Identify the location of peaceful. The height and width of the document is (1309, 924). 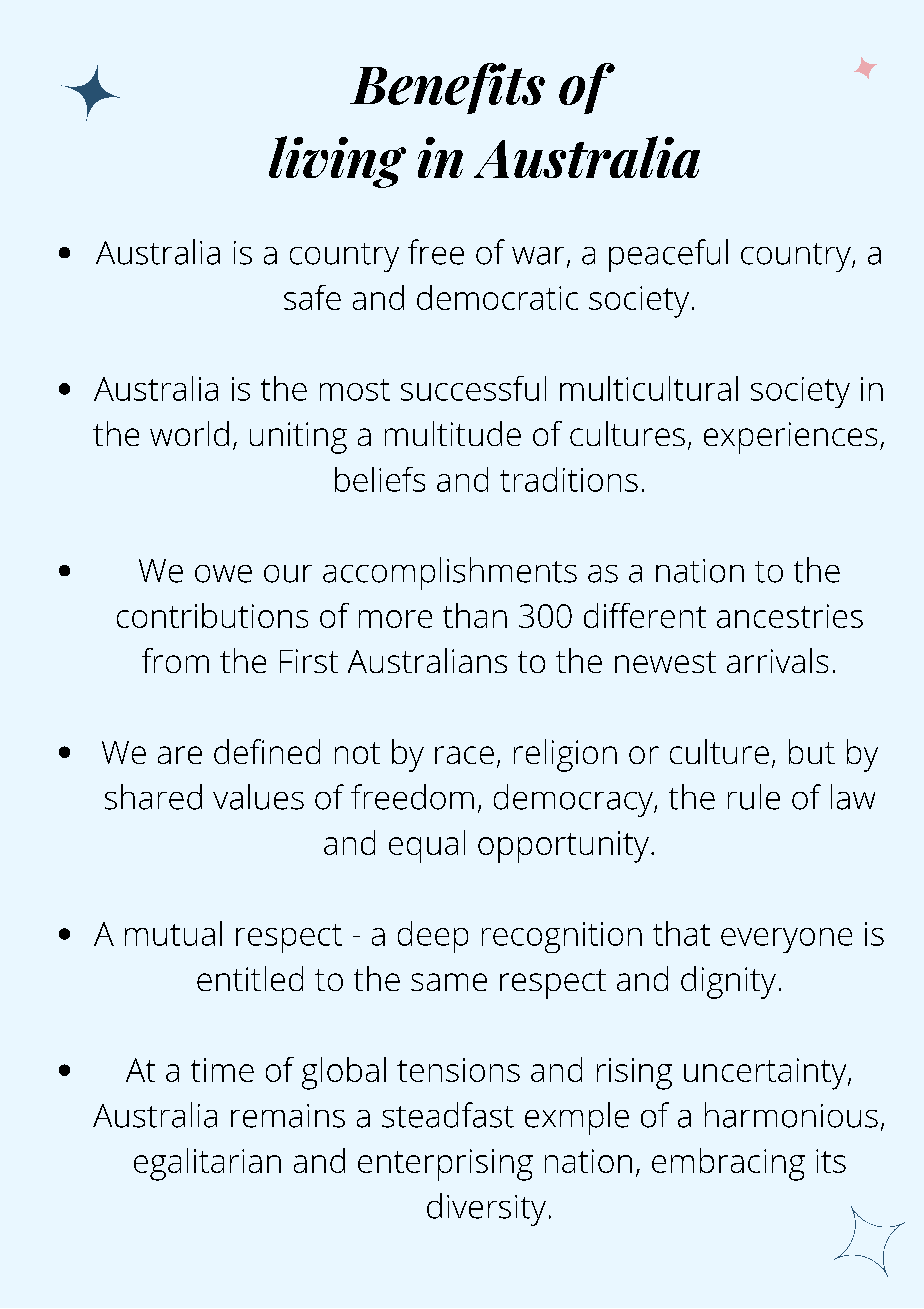
(668, 255).
